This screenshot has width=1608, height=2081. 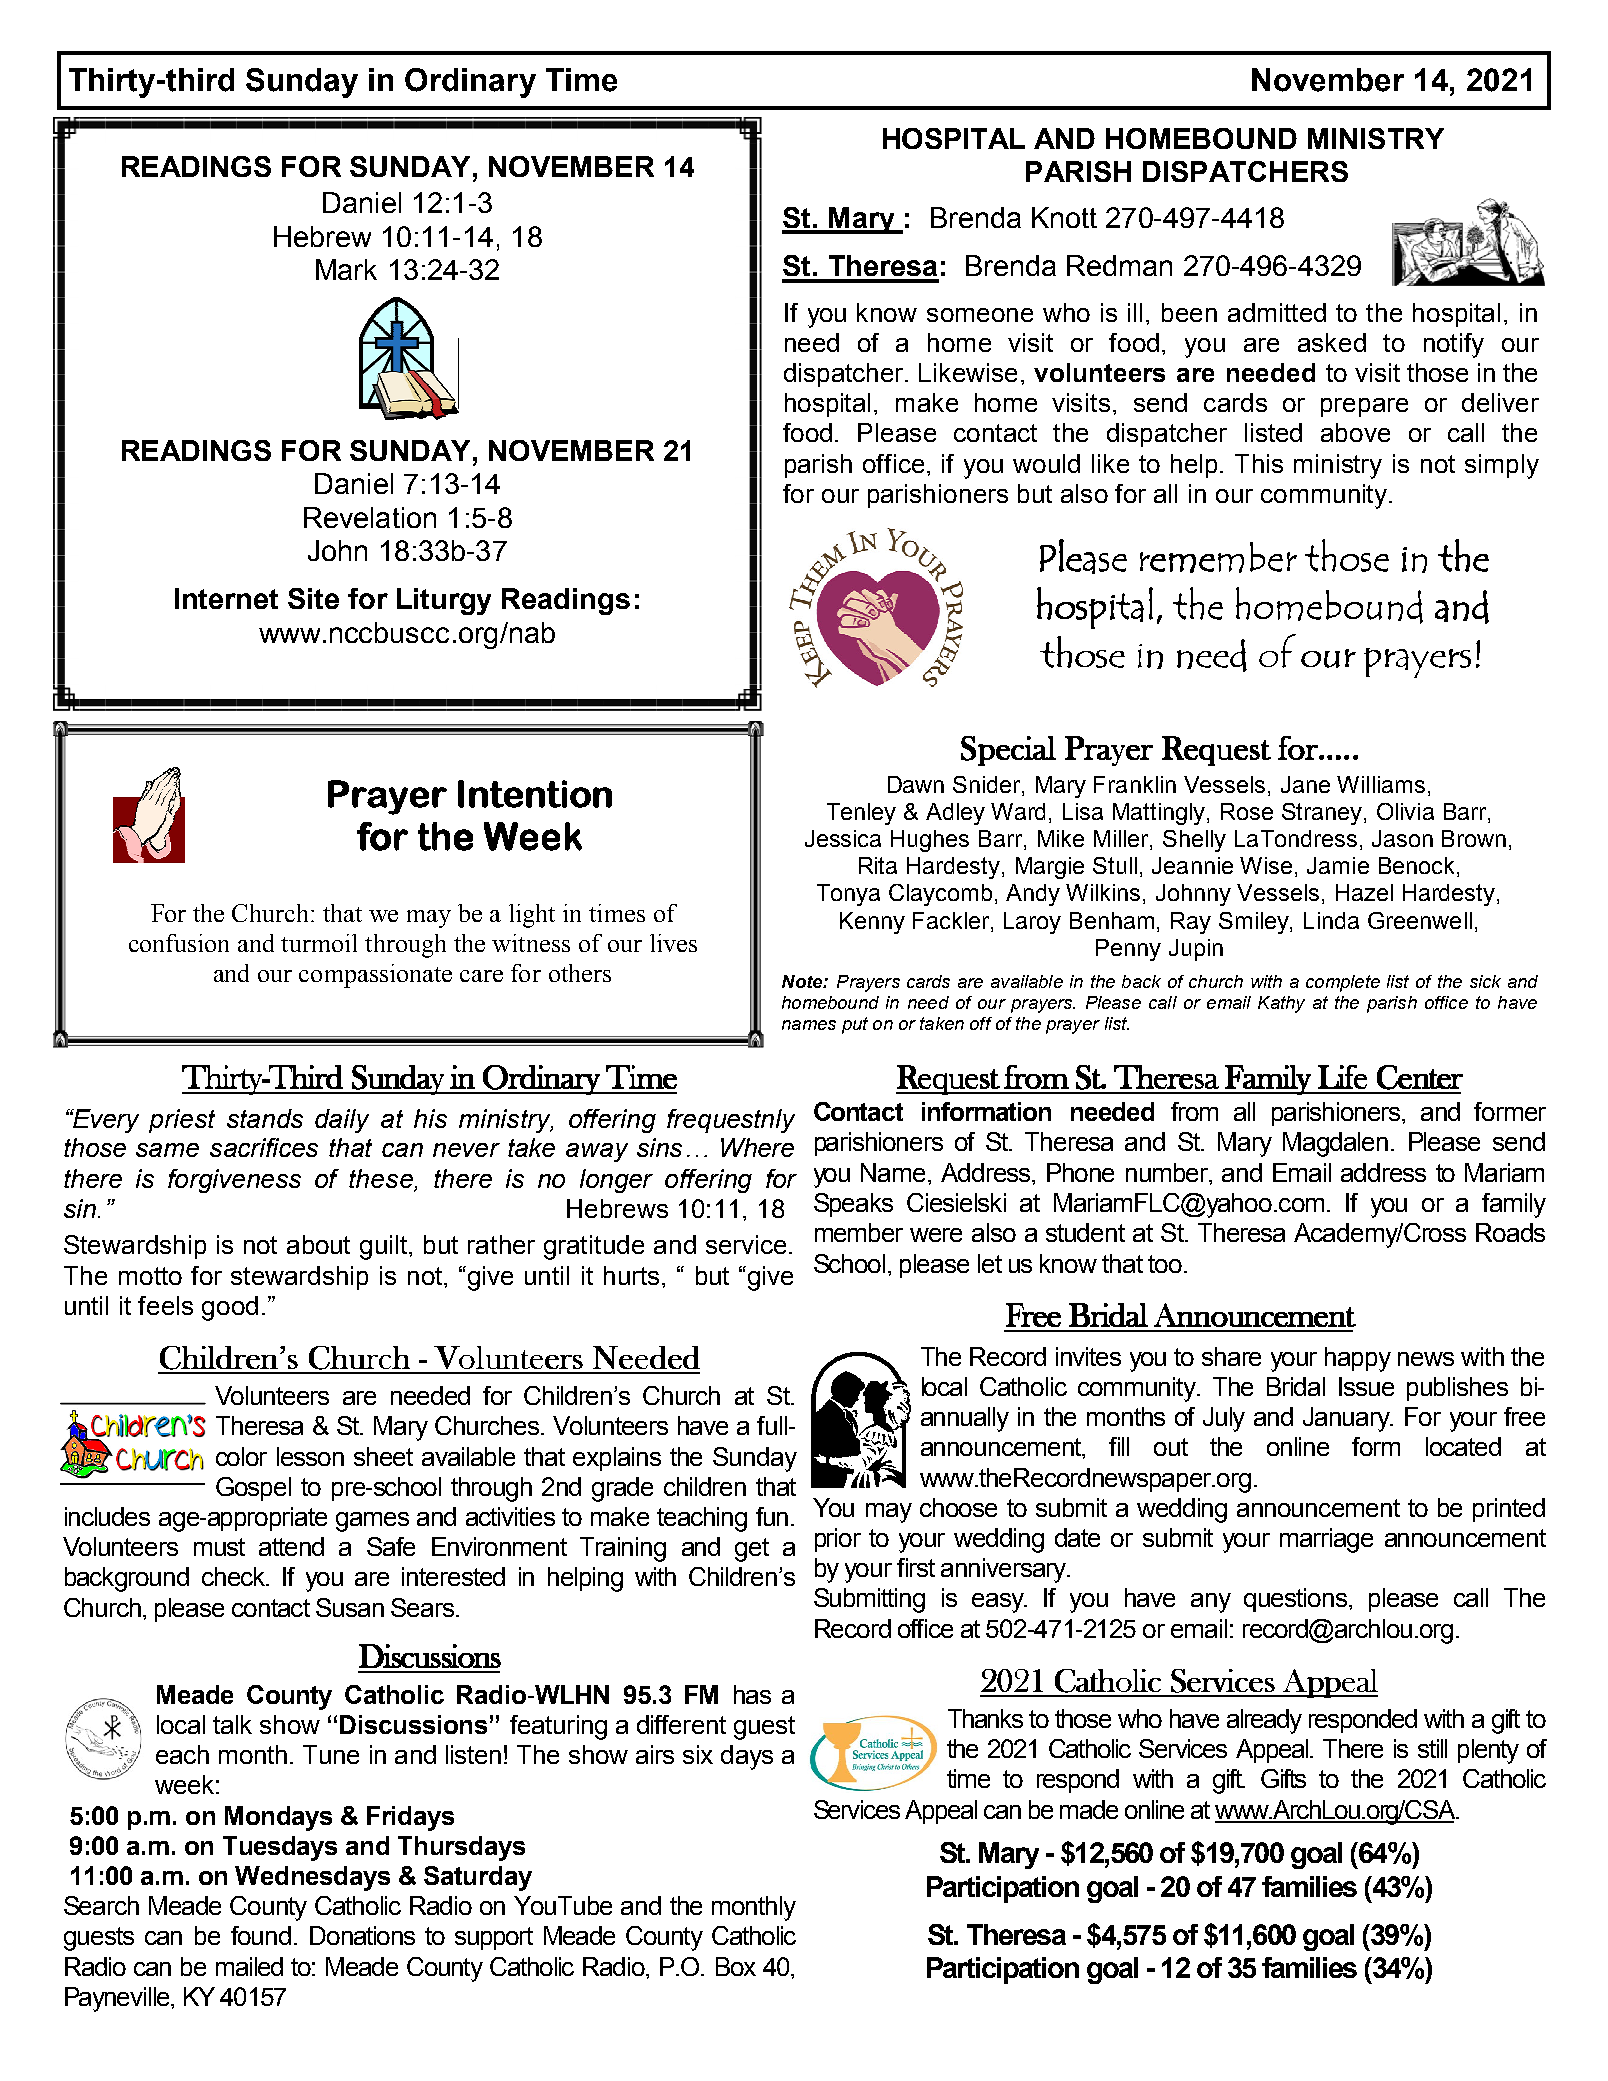 I want to click on Box, so click(x=736, y=1966).
